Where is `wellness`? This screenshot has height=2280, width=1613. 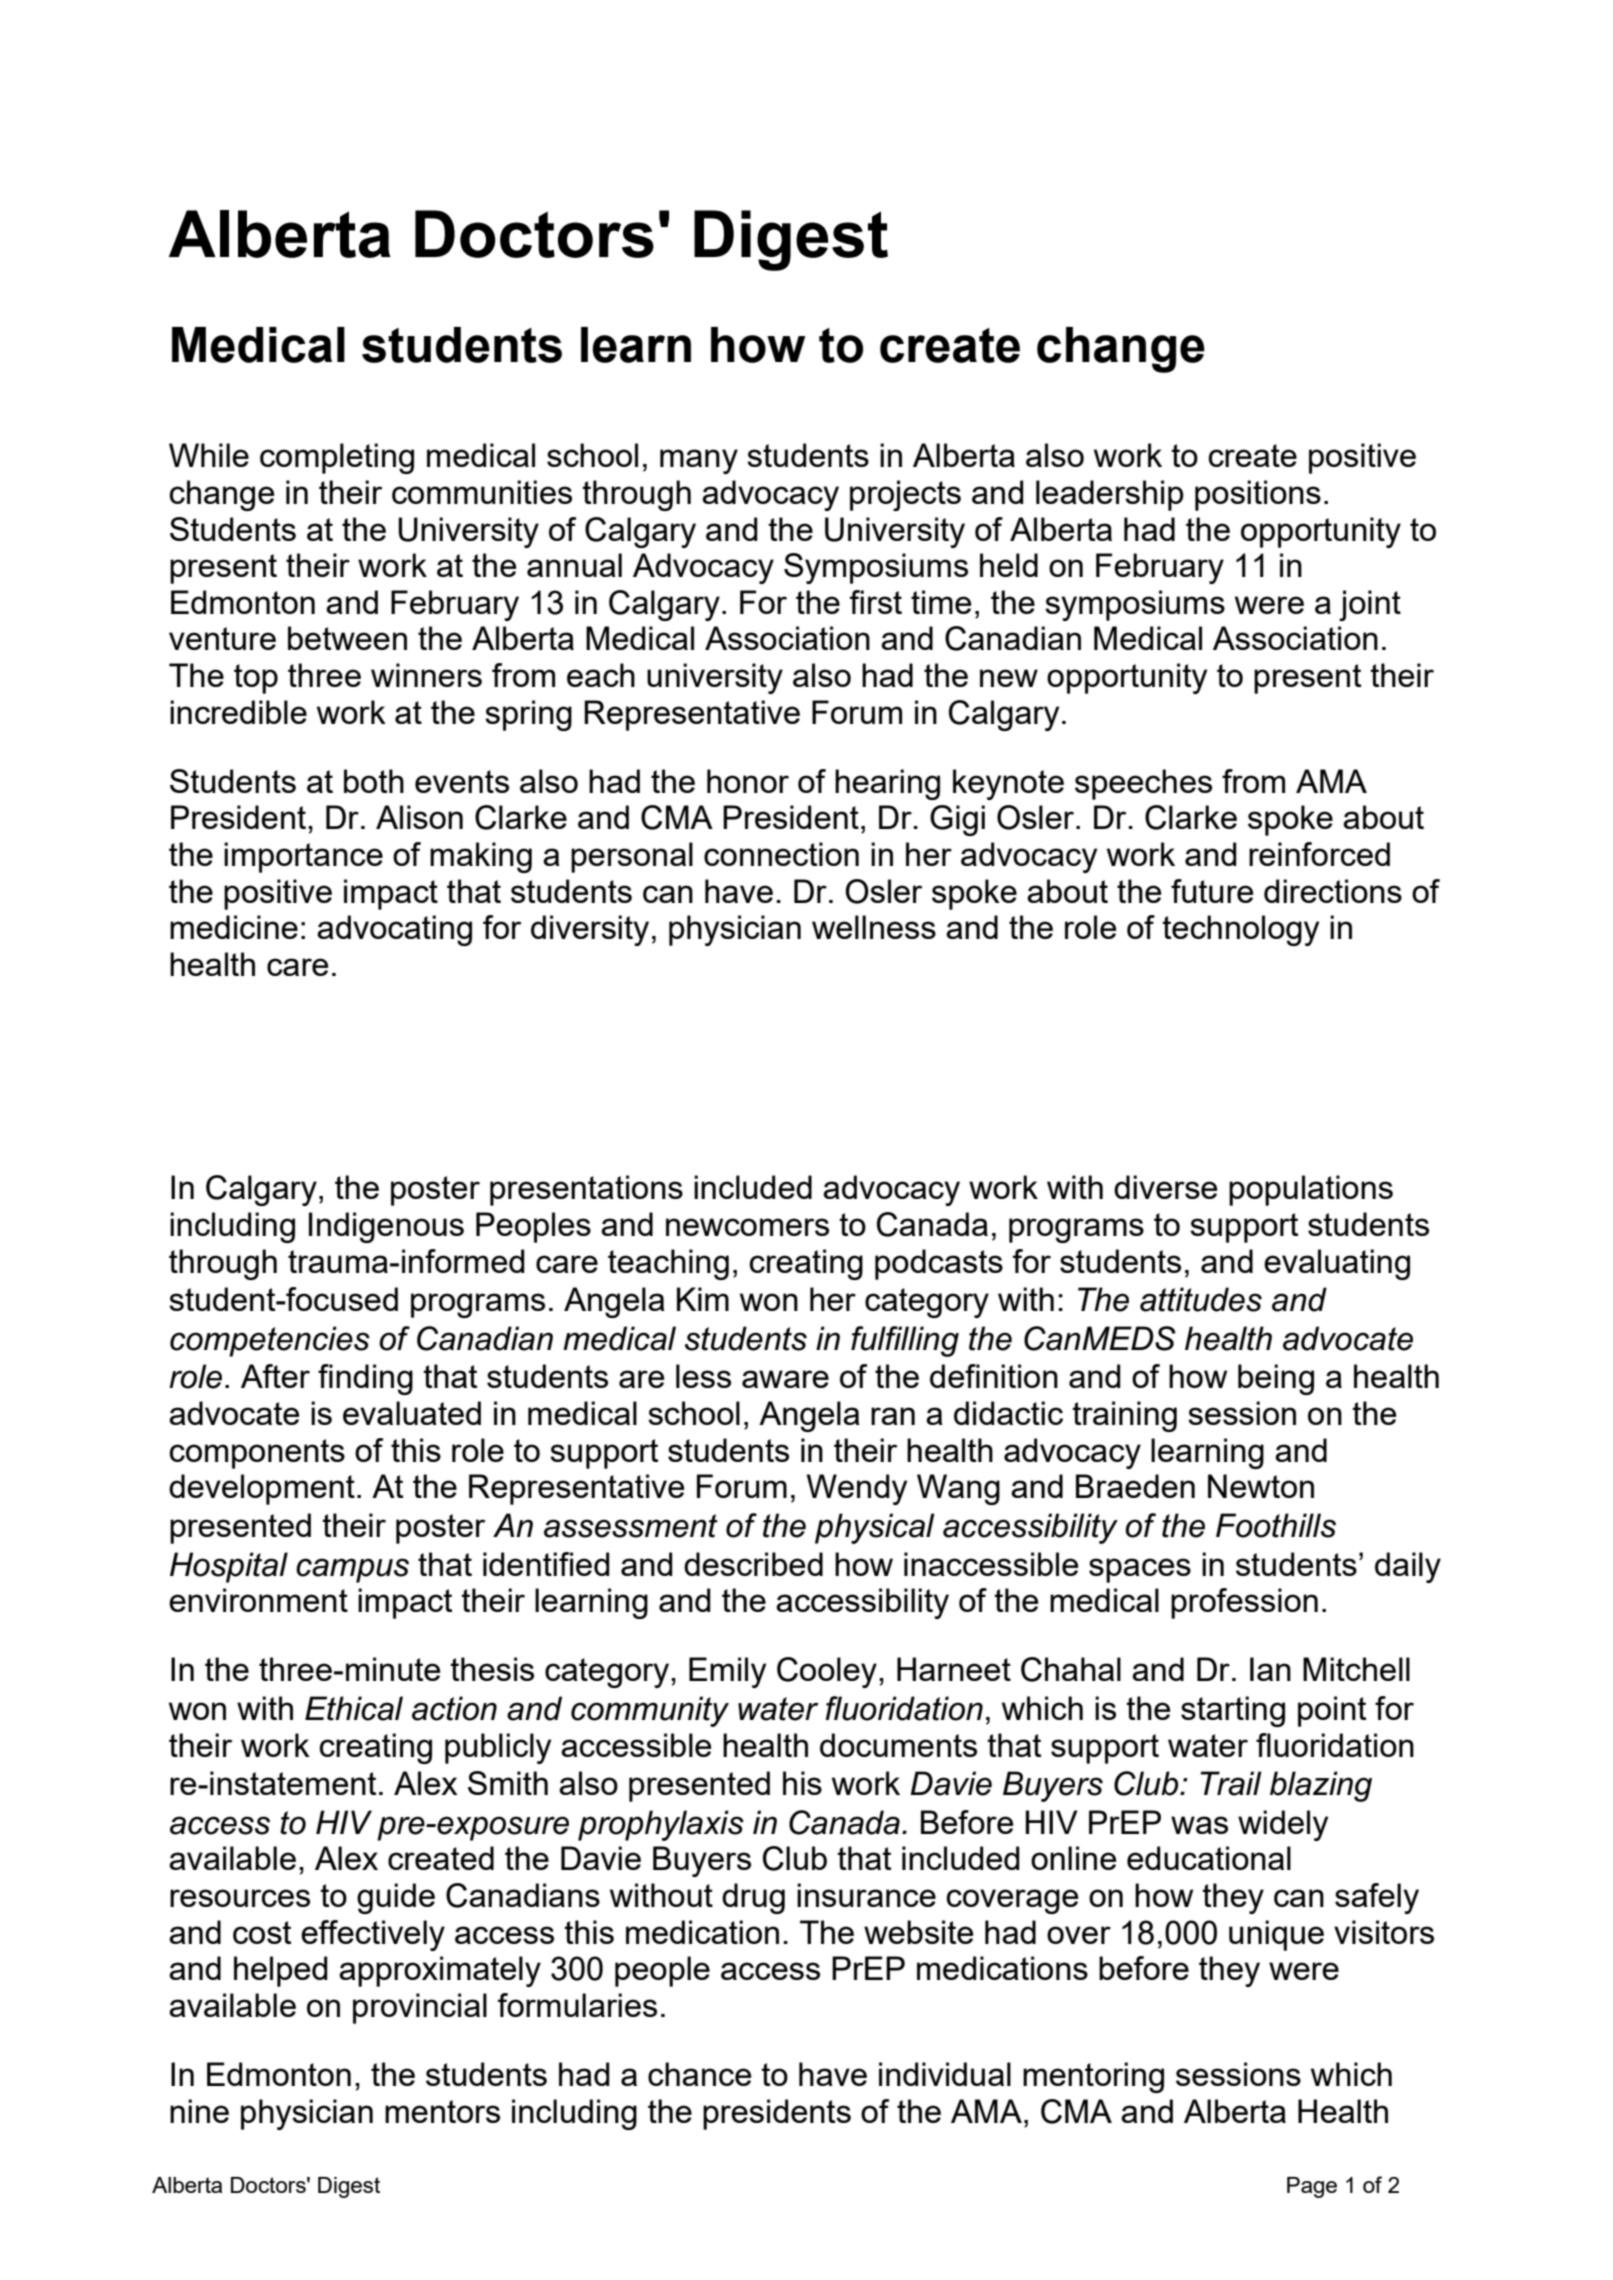 wellness is located at coordinates (874, 927).
